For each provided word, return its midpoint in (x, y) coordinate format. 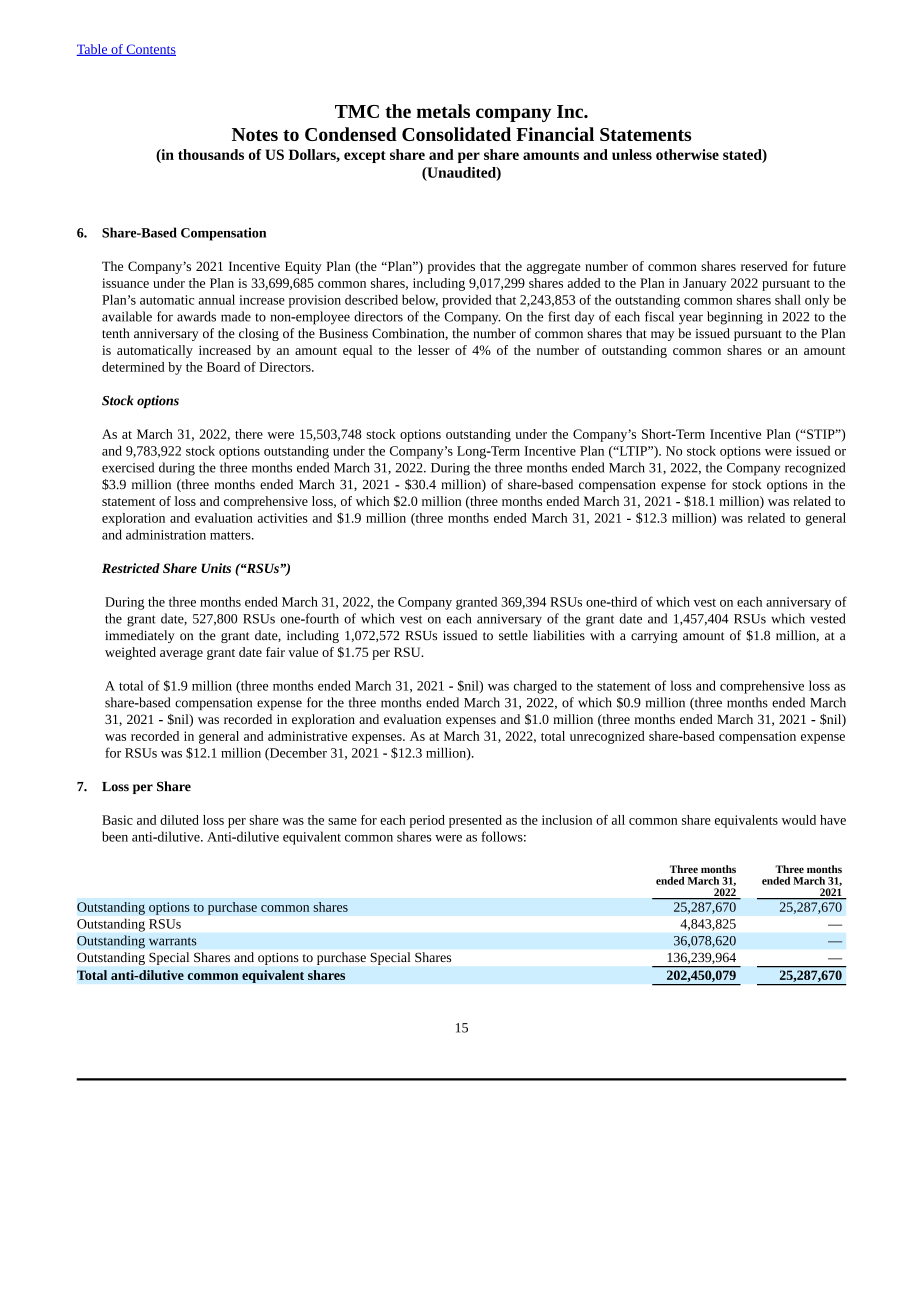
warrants (173, 941)
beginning (735, 318)
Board (223, 367)
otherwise (687, 154)
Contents (150, 50)
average (181, 655)
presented (475, 821)
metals (443, 111)
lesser (434, 350)
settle (513, 635)
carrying (654, 637)
